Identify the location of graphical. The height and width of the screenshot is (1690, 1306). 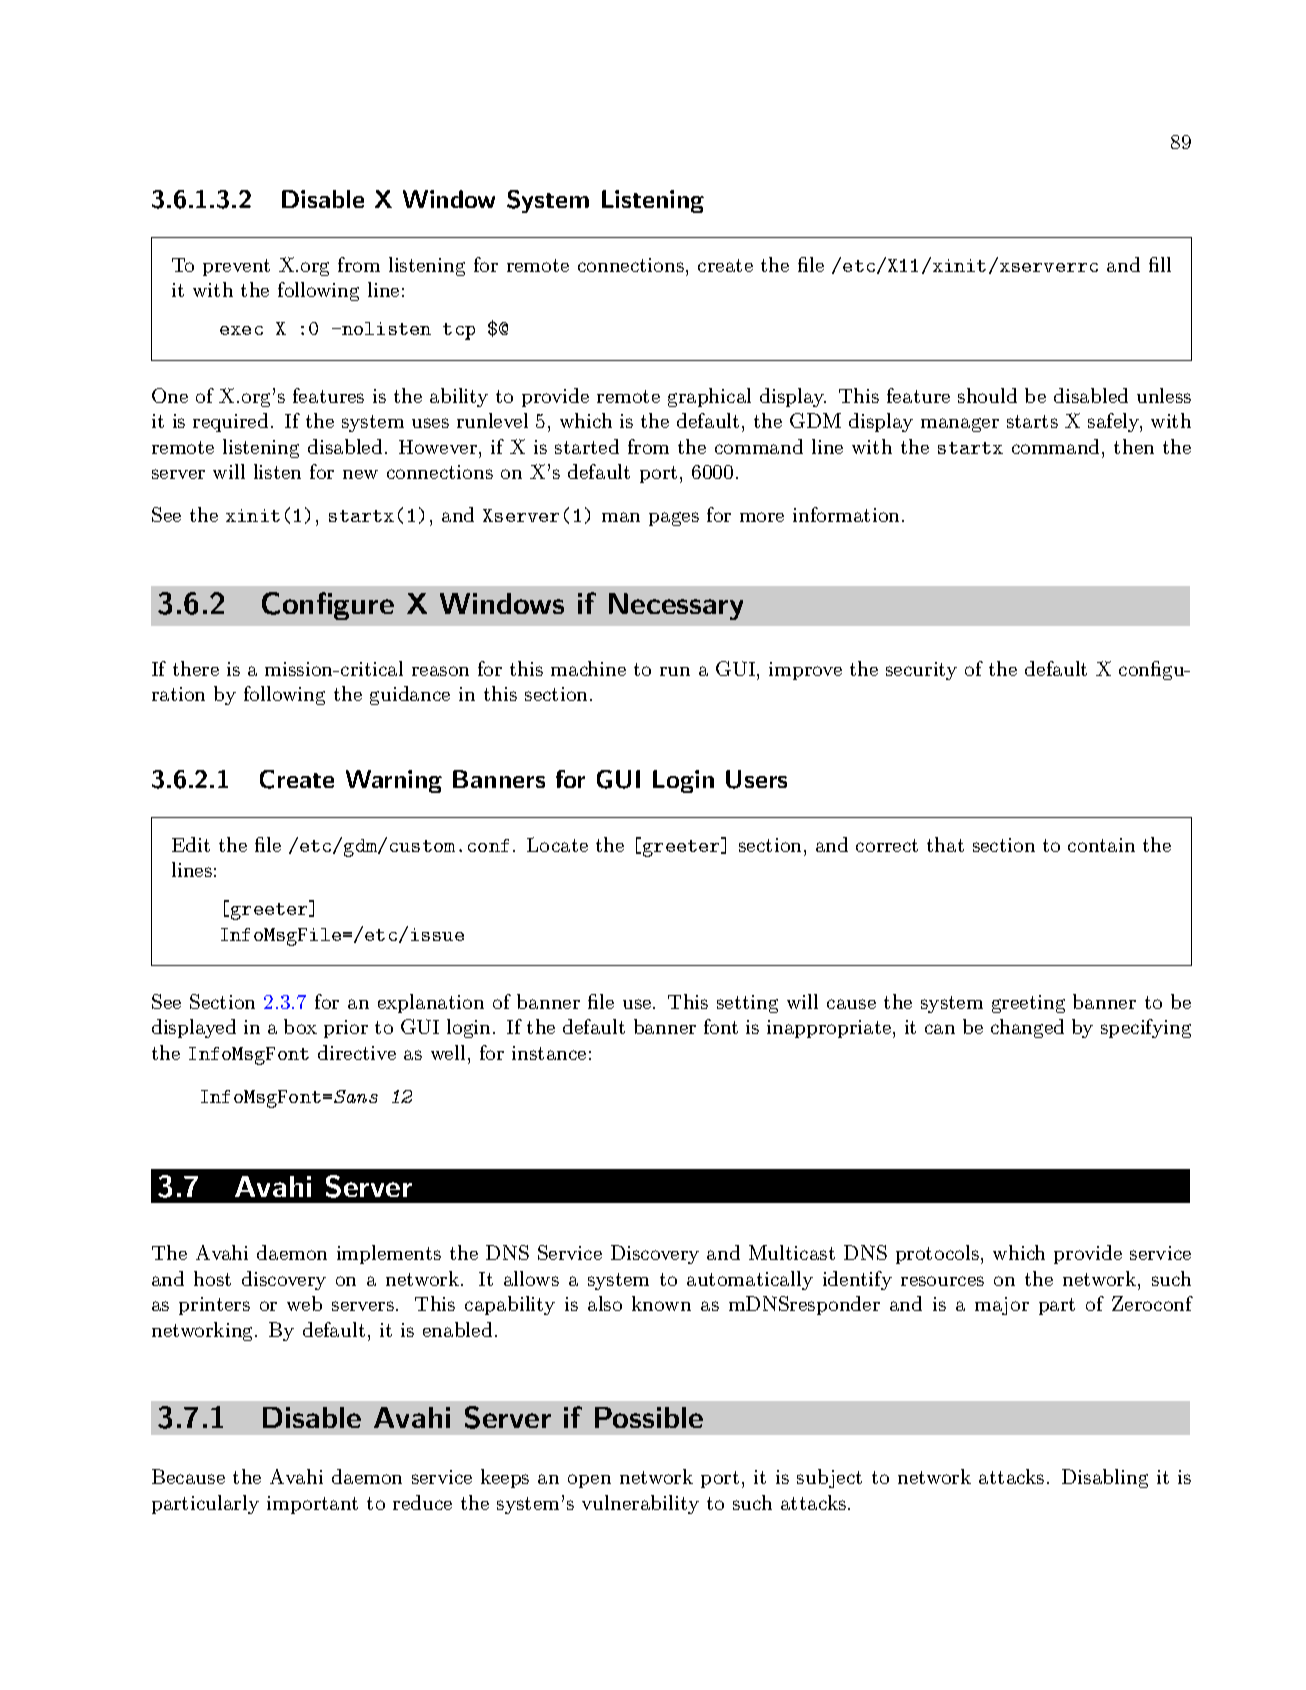
(709, 397).
